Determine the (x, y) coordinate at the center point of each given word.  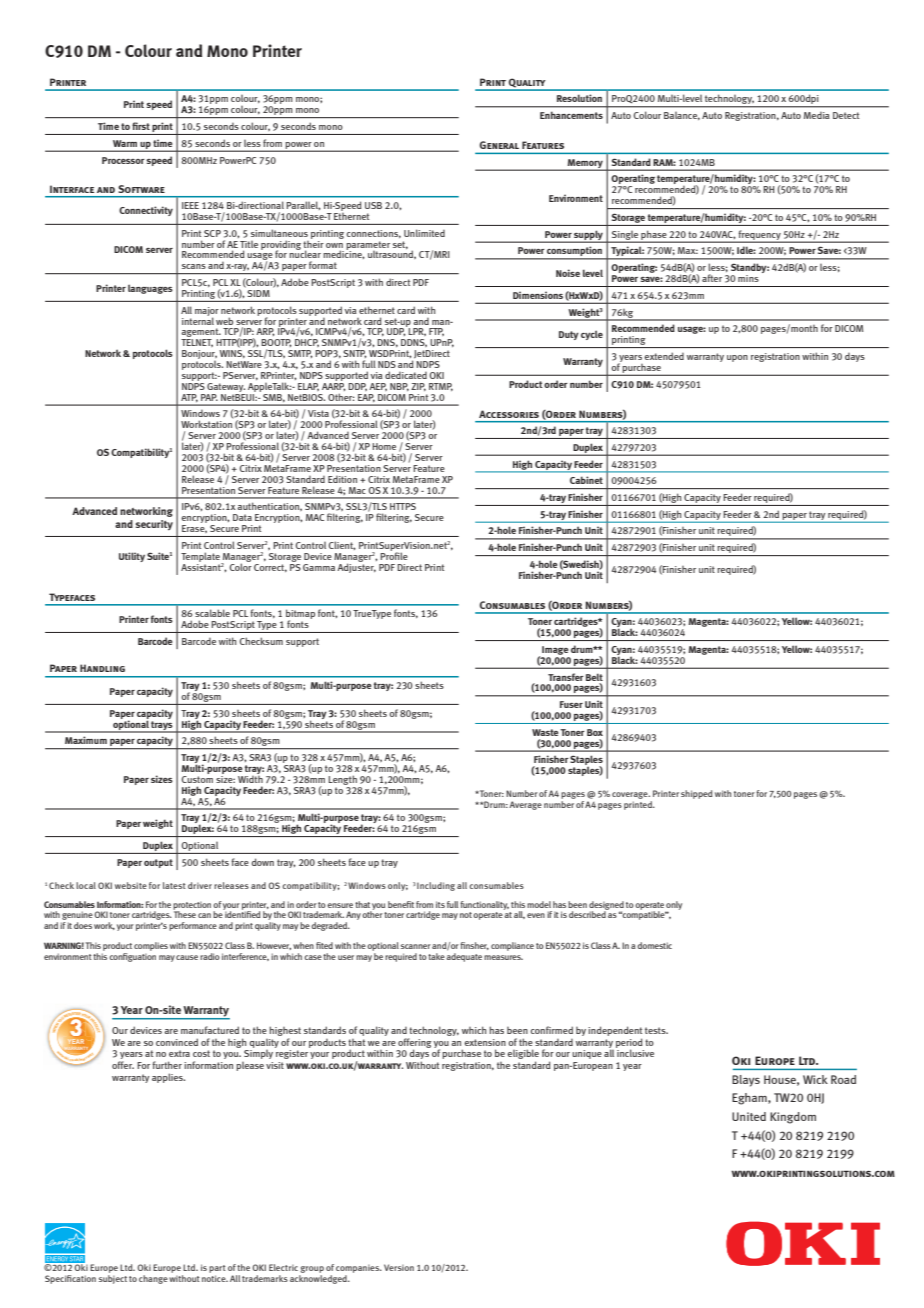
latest (174, 885)
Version (399, 1267)
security (154, 525)
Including (436, 886)
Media (817, 115)
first (141, 126)
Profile (394, 555)
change (153, 1279)
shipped (697, 794)
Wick (815, 1079)
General (499, 145)
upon (737, 358)
